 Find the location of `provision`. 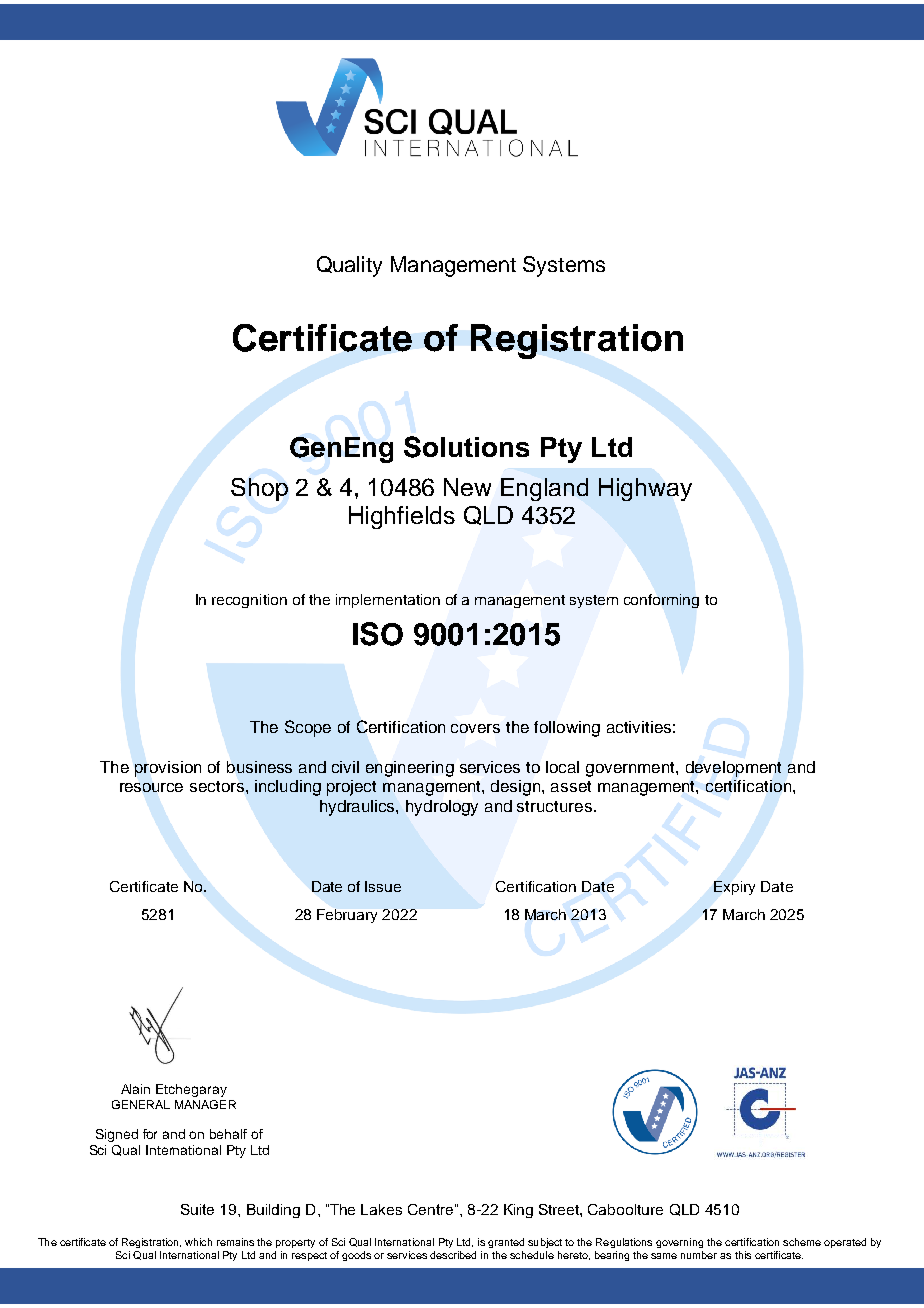

provision is located at coordinates (168, 769).
